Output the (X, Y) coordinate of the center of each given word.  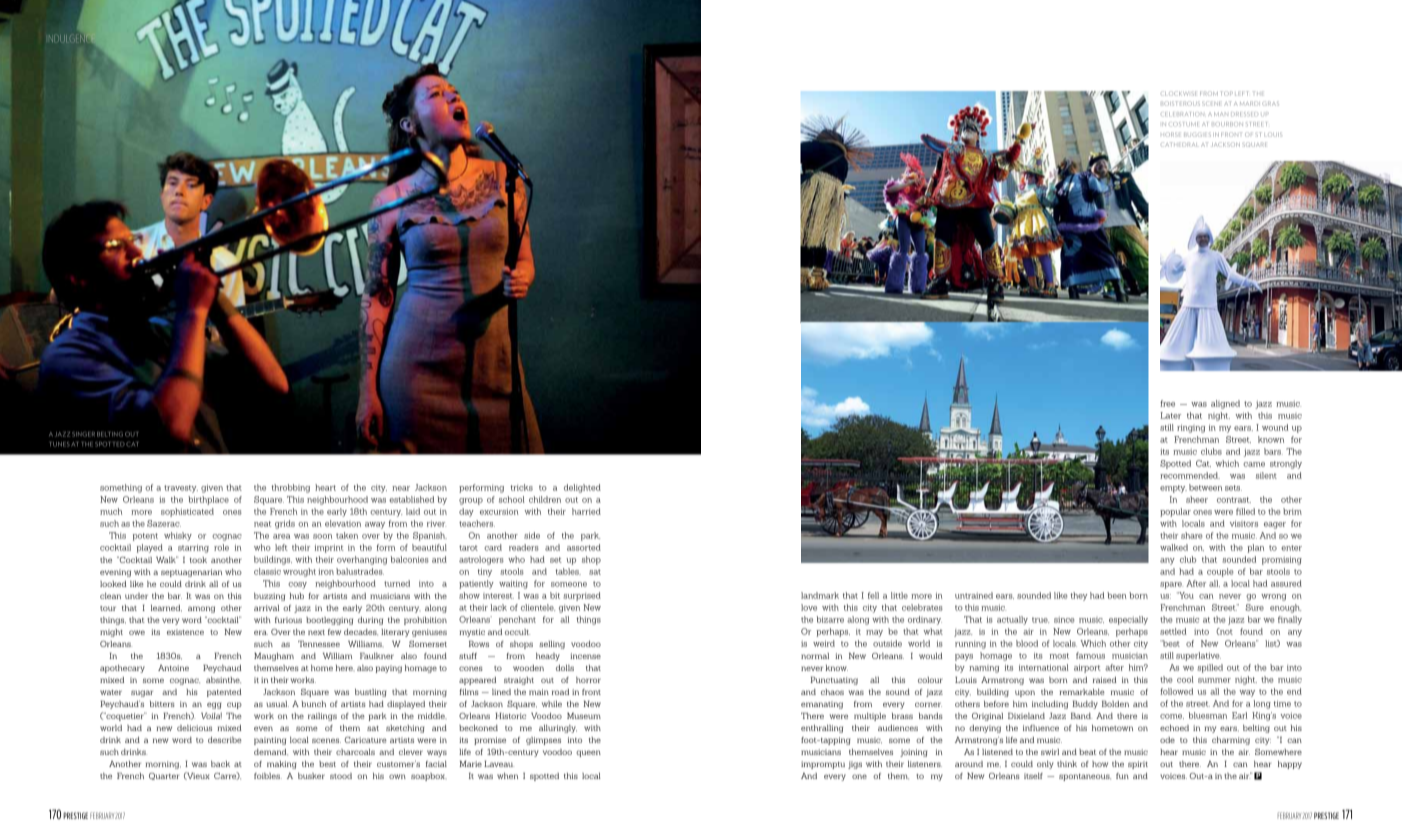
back (220, 764)
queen (588, 753)
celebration (1182, 114)
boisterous (1180, 103)
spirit (1138, 765)
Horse (1170, 134)
